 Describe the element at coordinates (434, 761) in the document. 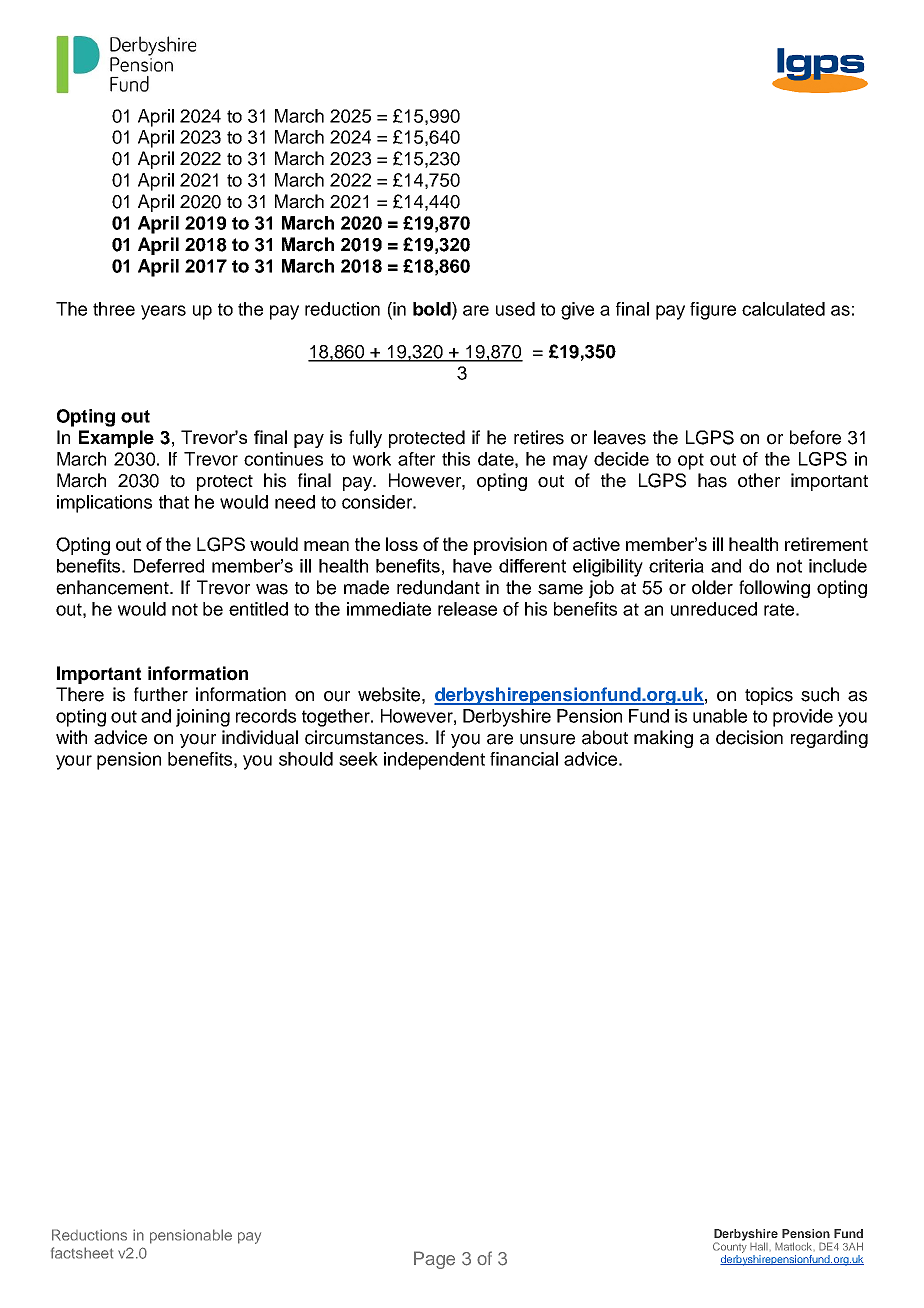

I see `independent` at that location.
